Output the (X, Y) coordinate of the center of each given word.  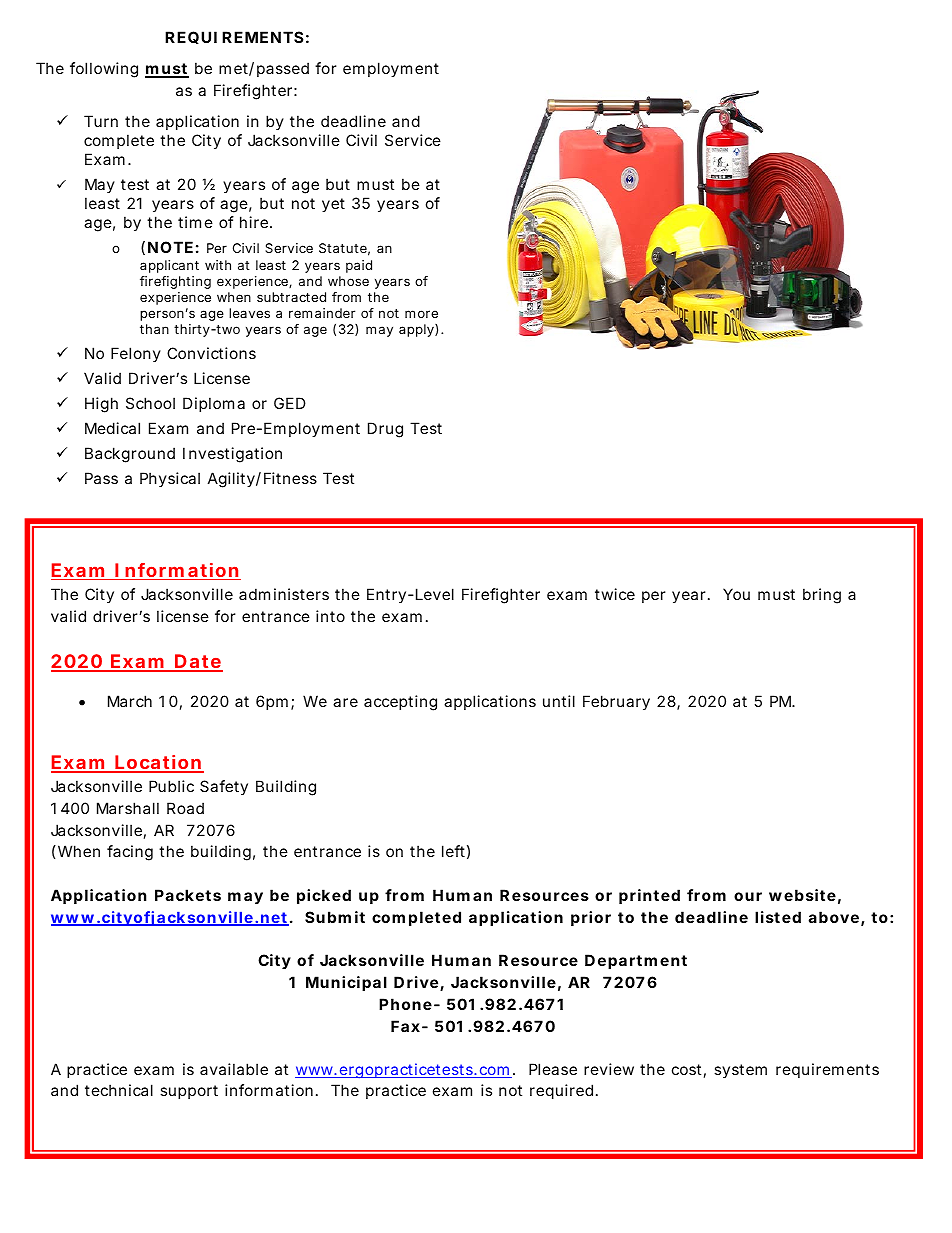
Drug (385, 430)
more (421, 314)
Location (158, 763)
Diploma (214, 404)
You (736, 594)
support (189, 1092)
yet (333, 205)
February (616, 702)
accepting (400, 703)
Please (553, 1069)
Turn (101, 121)
